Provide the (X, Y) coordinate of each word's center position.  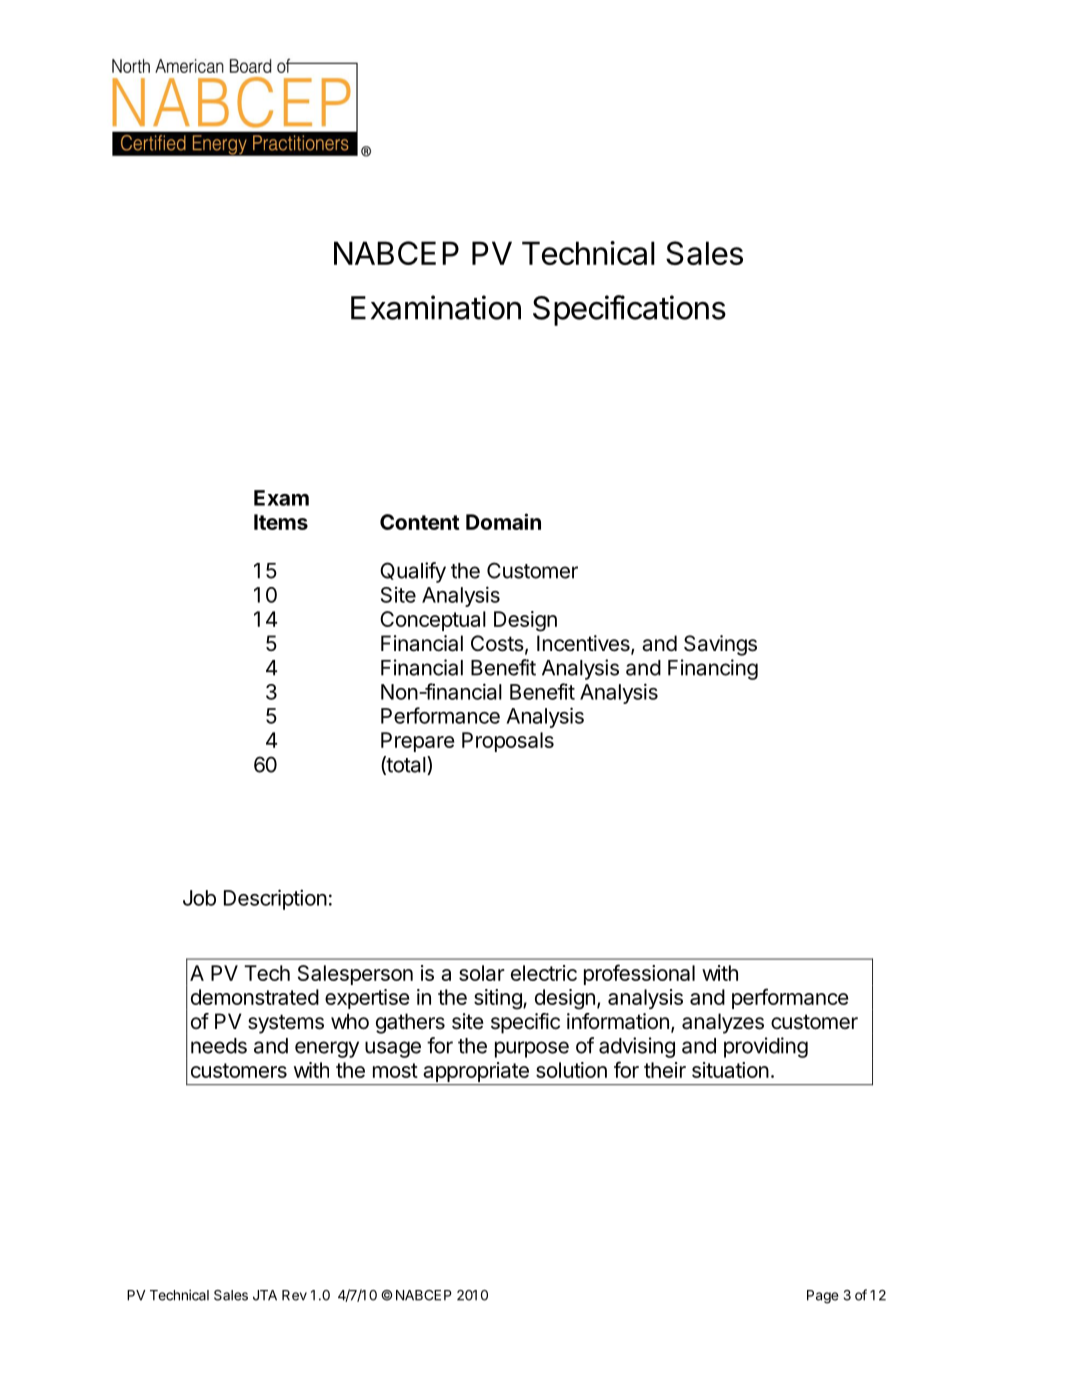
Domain (503, 521)
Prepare (418, 742)
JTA (265, 1295)
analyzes (723, 1023)
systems (286, 1024)
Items (281, 522)
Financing (713, 669)
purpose (532, 1049)
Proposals (508, 742)
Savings (720, 645)
